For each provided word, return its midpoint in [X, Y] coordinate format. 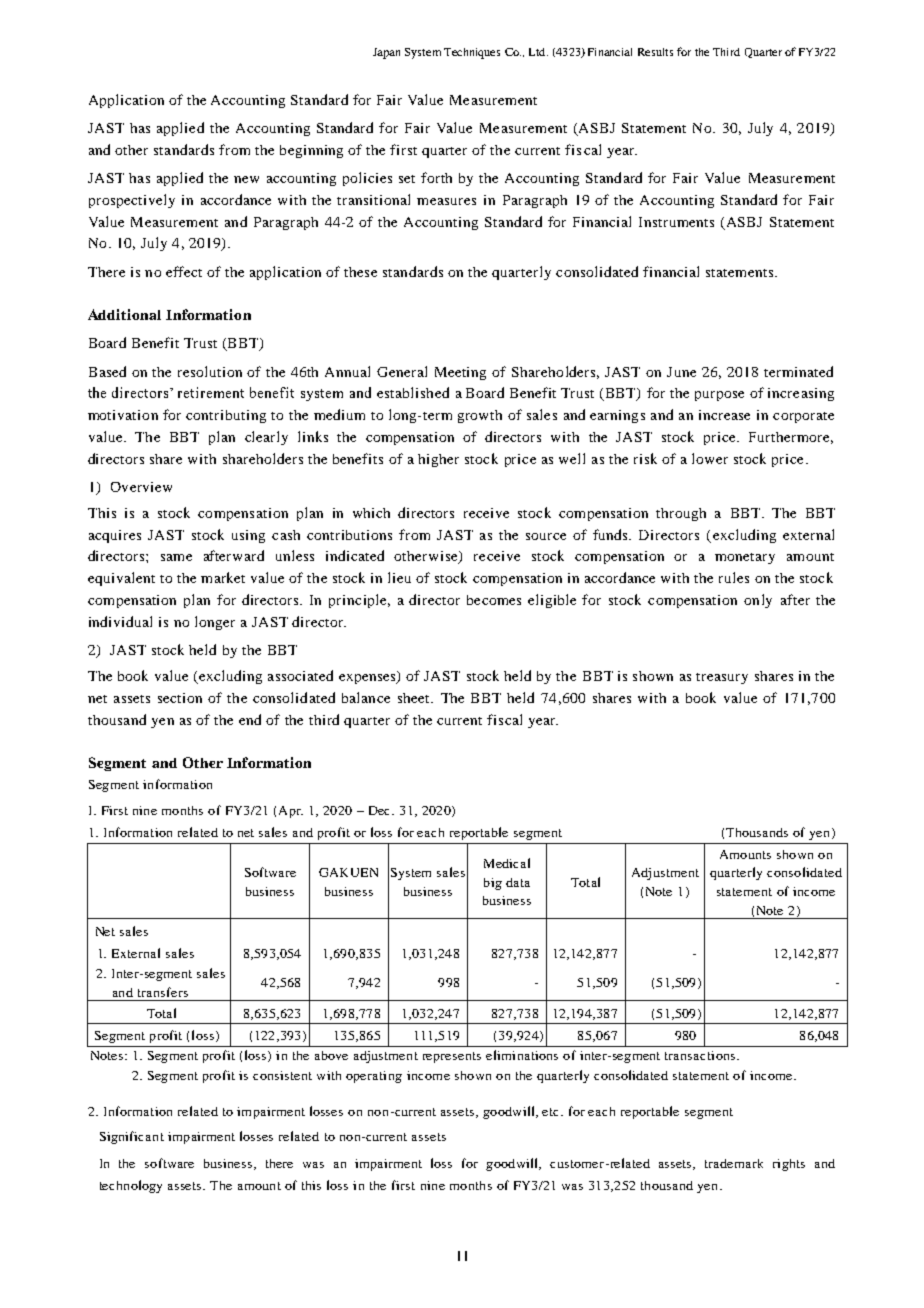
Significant [132, 1137]
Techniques [472, 53]
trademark [734, 1163]
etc [552, 1112]
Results [655, 52]
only [758, 601]
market [223, 577]
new [246, 179]
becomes [494, 600]
